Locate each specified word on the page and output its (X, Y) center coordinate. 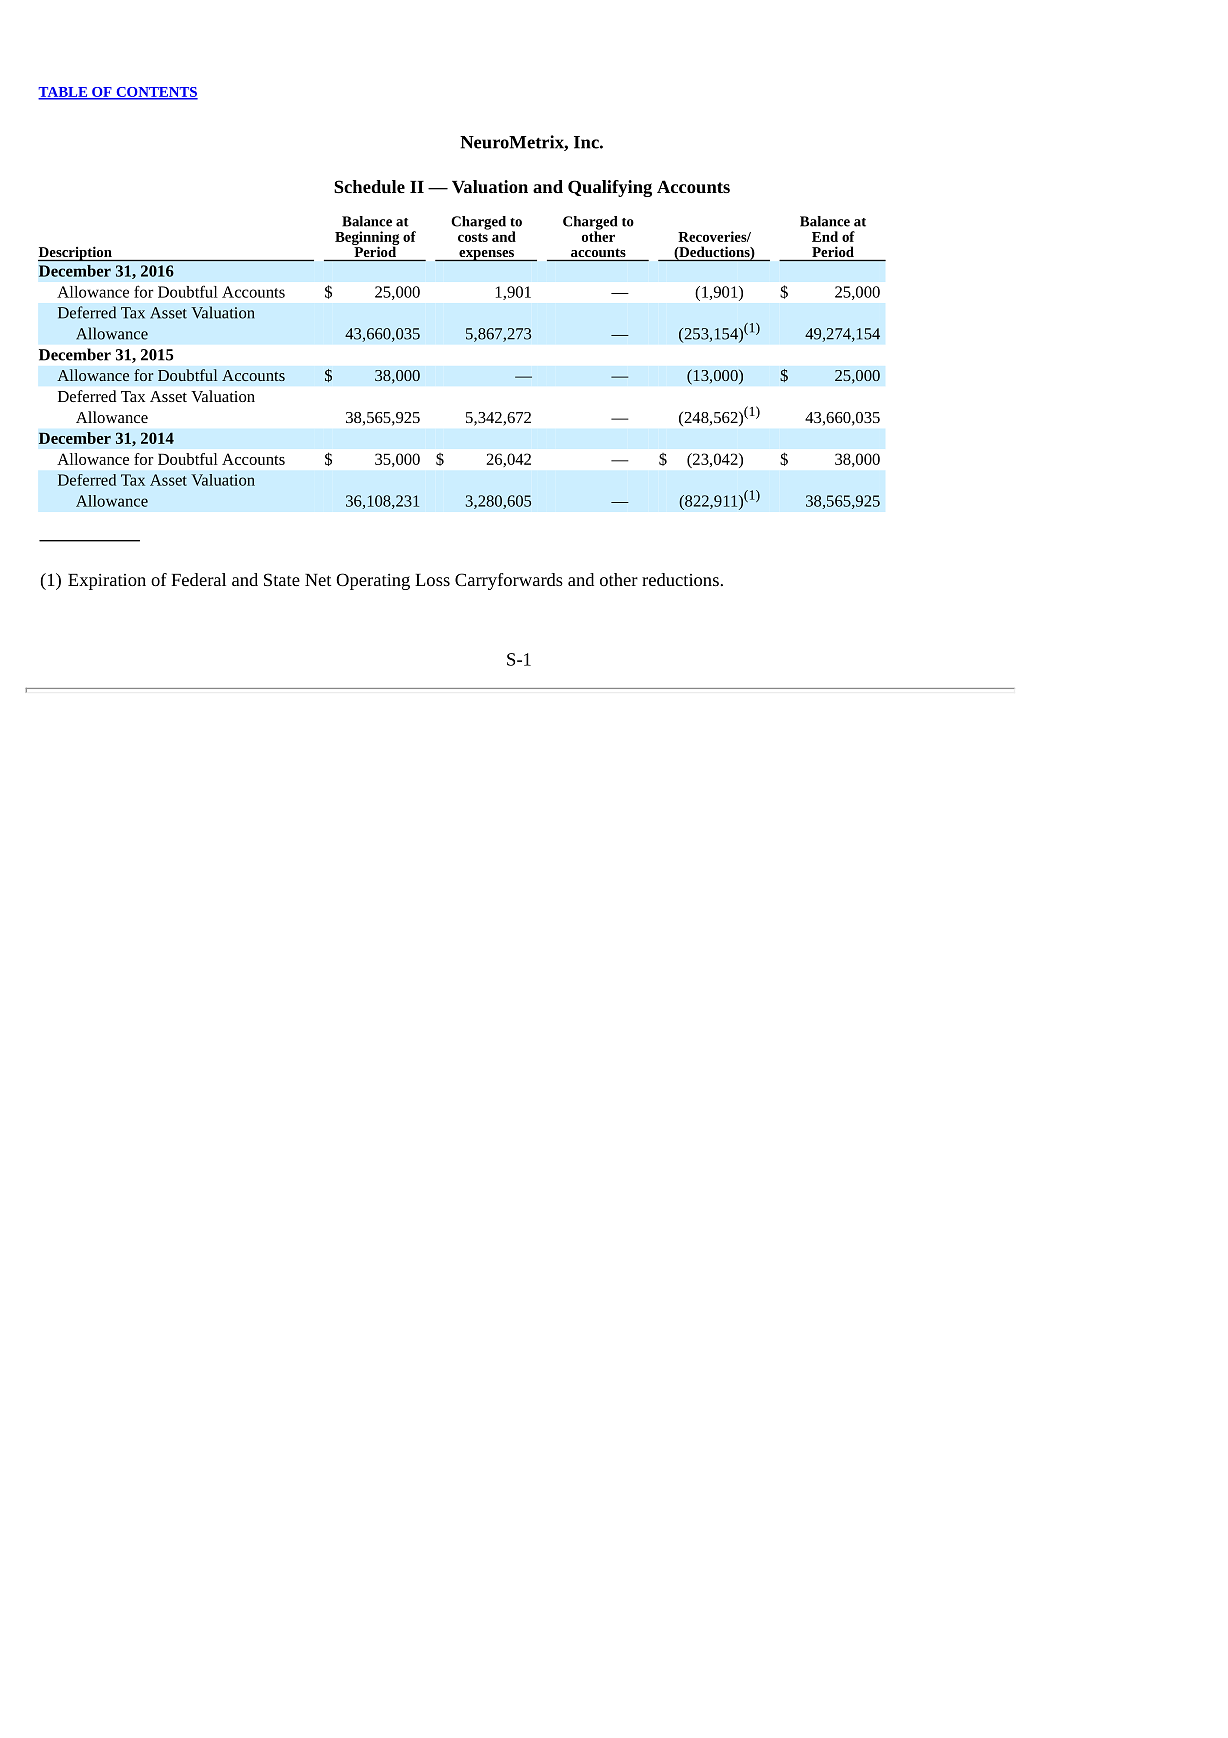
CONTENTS (156, 93)
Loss (432, 580)
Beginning (367, 239)
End (825, 236)
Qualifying (610, 188)
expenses (486, 256)
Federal (199, 579)
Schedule (369, 187)
